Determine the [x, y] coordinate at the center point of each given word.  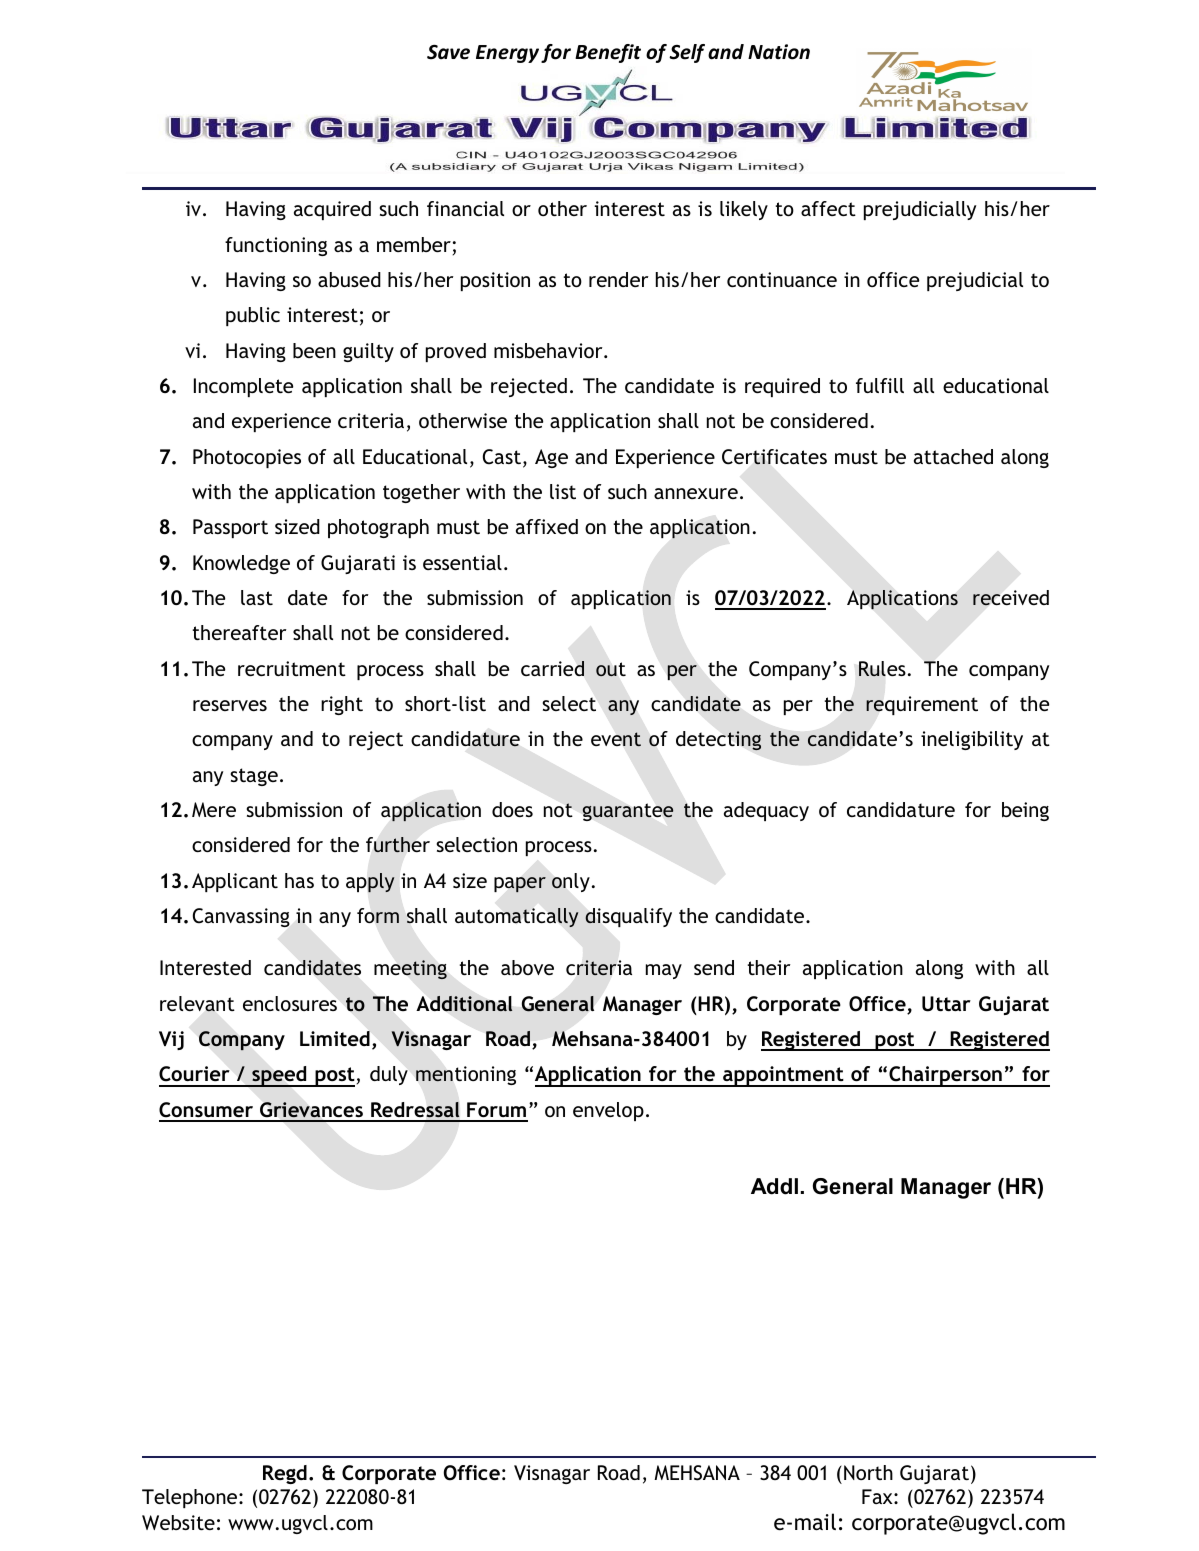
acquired [332, 210]
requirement [922, 705]
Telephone [191, 1498]
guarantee [628, 812]
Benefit [608, 53]
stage [254, 777]
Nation [779, 52]
